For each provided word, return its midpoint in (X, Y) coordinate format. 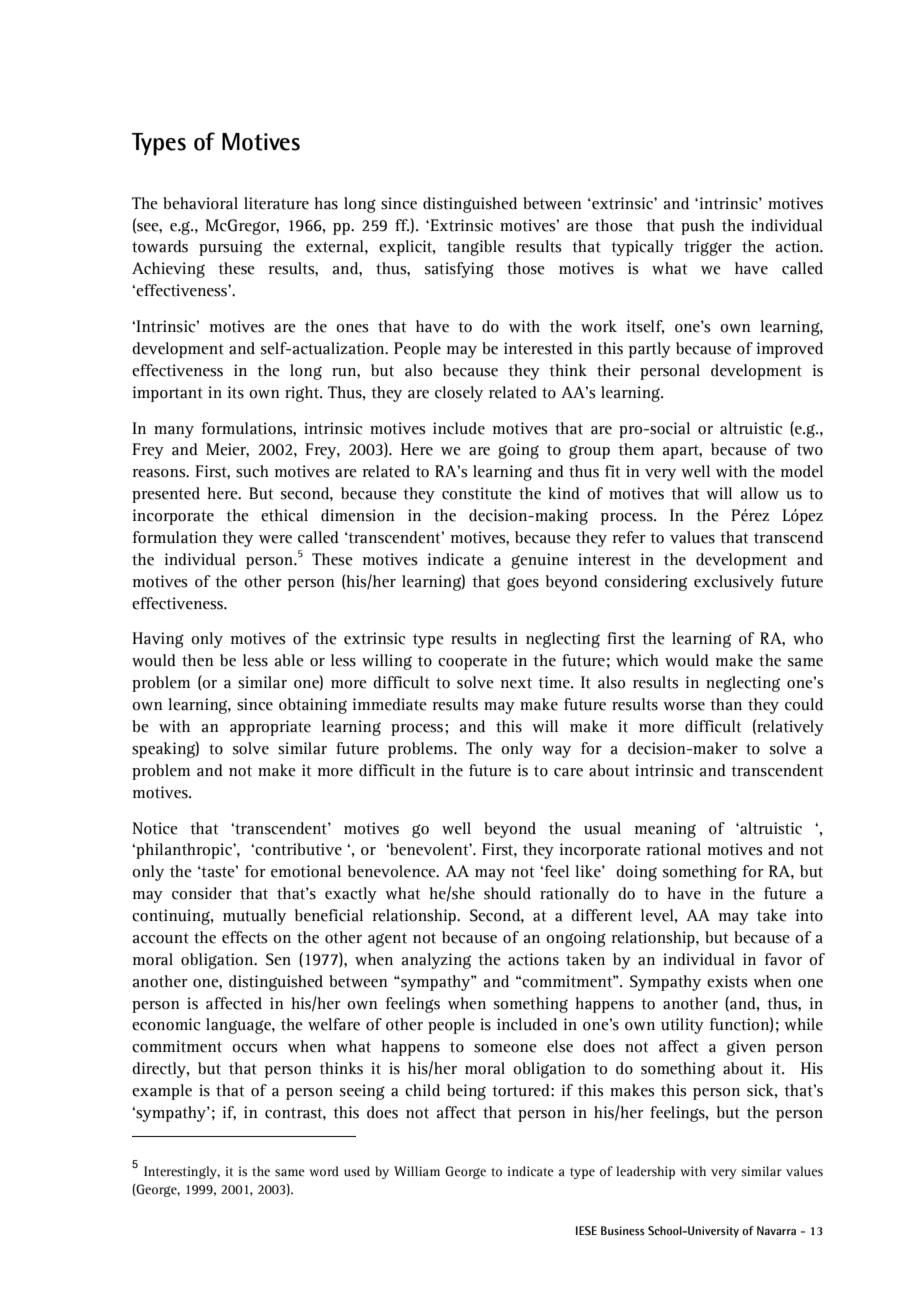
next (516, 683)
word (324, 1171)
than (726, 704)
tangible (476, 248)
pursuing (230, 248)
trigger (708, 248)
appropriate (270, 728)
